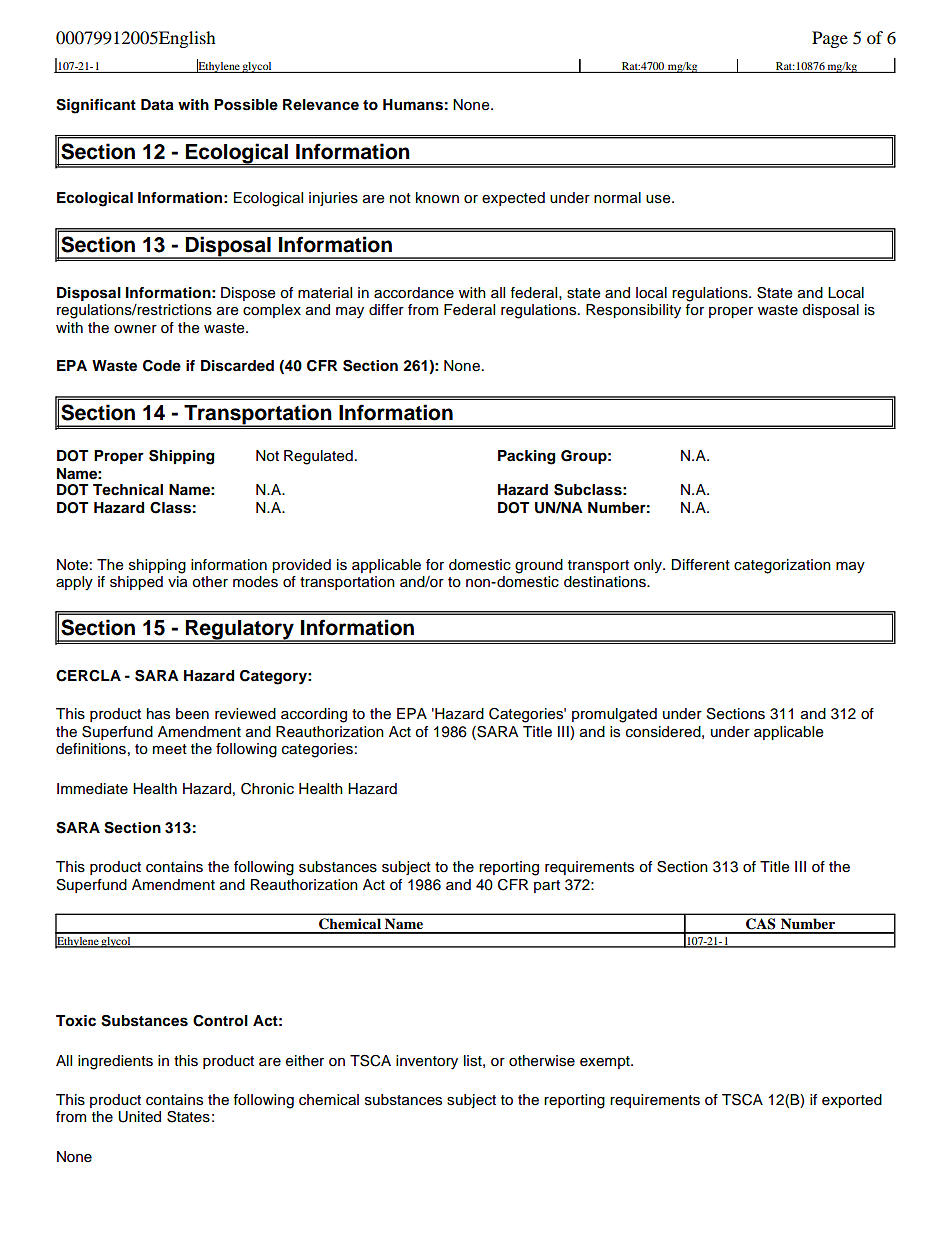 The height and width of the page is (1233, 952). I want to click on Page, so click(830, 39).
